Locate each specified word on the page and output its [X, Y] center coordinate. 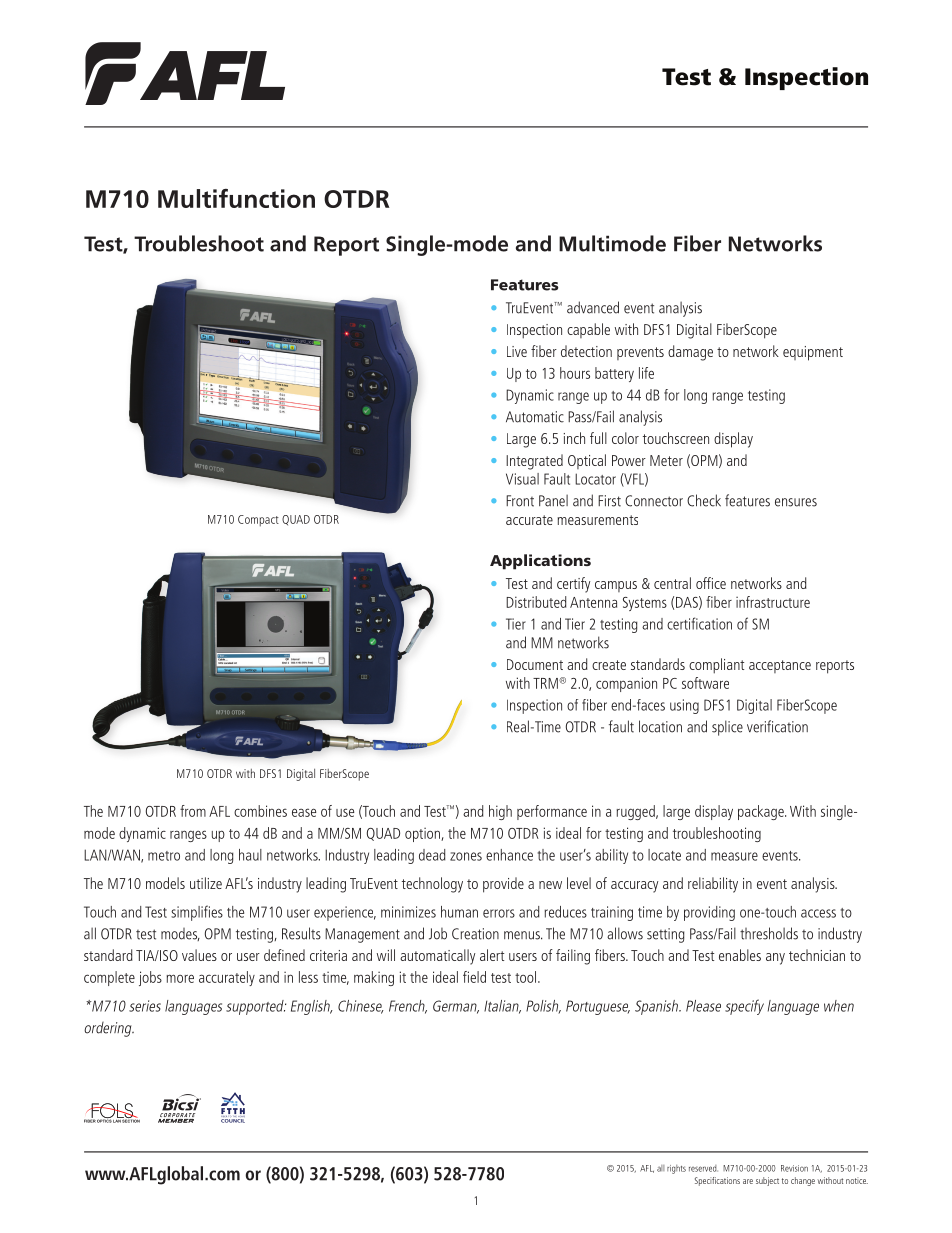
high [500, 812]
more [180, 978]
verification [777, 726]
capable [588, 330]
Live [517, 351]
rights [676, 1169]
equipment [813, 353]
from [193, 811]
